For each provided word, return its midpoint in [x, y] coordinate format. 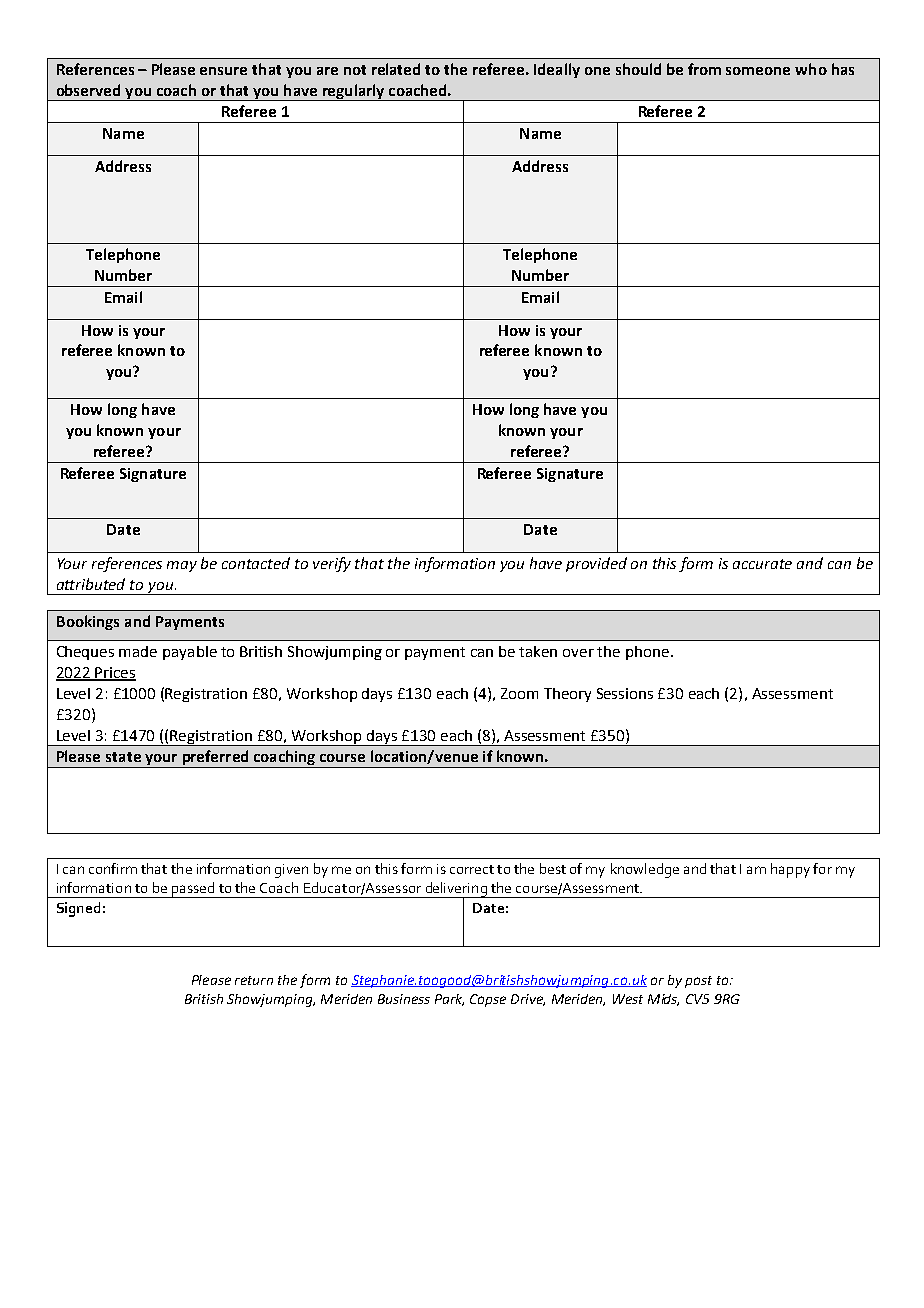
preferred [215, 759]
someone [758, 71]
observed [88, 90]
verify [332, 564]
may [182, 566]
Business [404, 999]
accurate [762, 564]
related [396, 69]
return [254, 980]
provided [596, 564]
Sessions [625, 693]
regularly [353, 92]
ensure [223, 71]
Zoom [519, 693]
